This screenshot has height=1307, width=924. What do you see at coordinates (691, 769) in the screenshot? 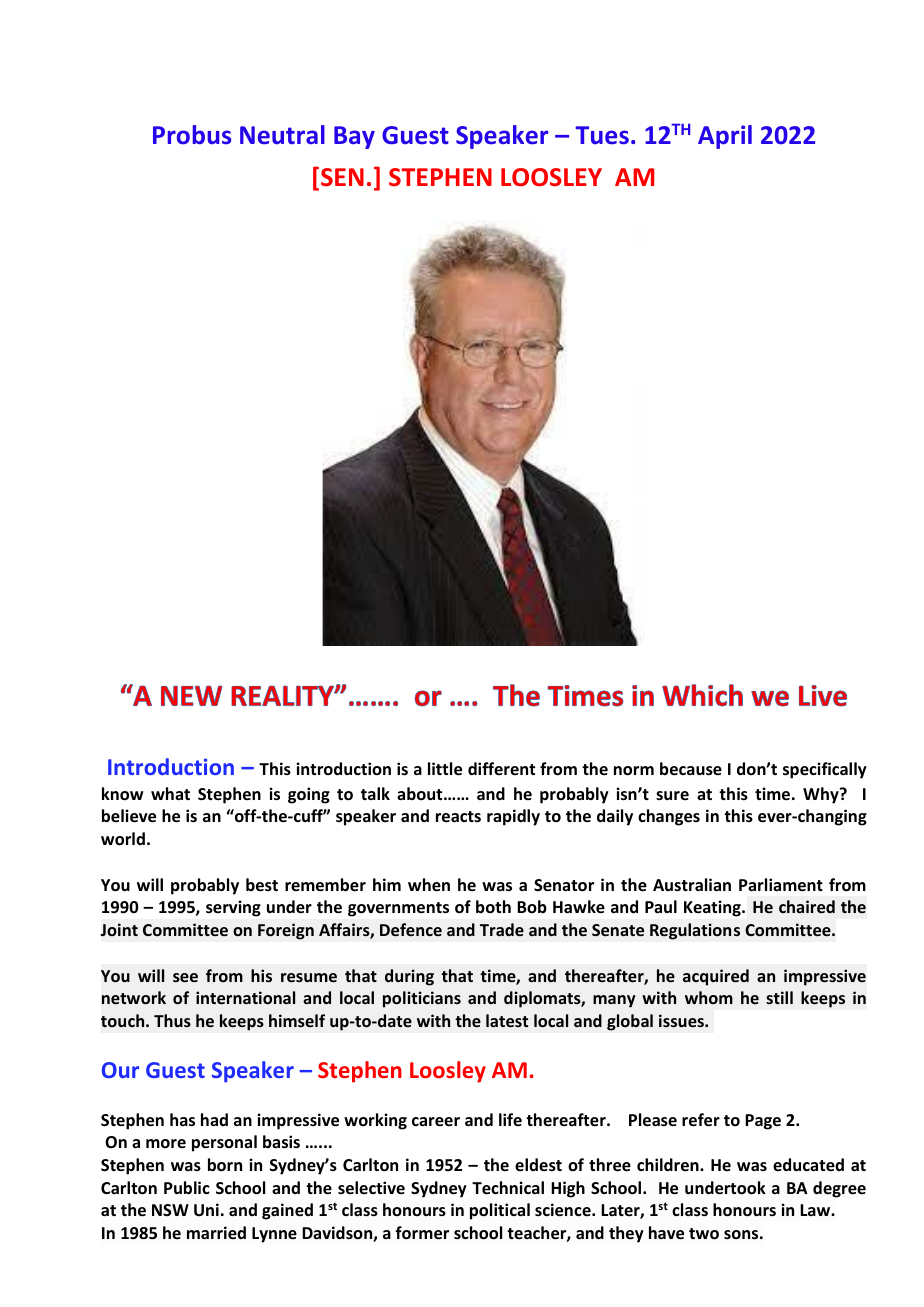
I see `because` at bounding box center [691, 769].
